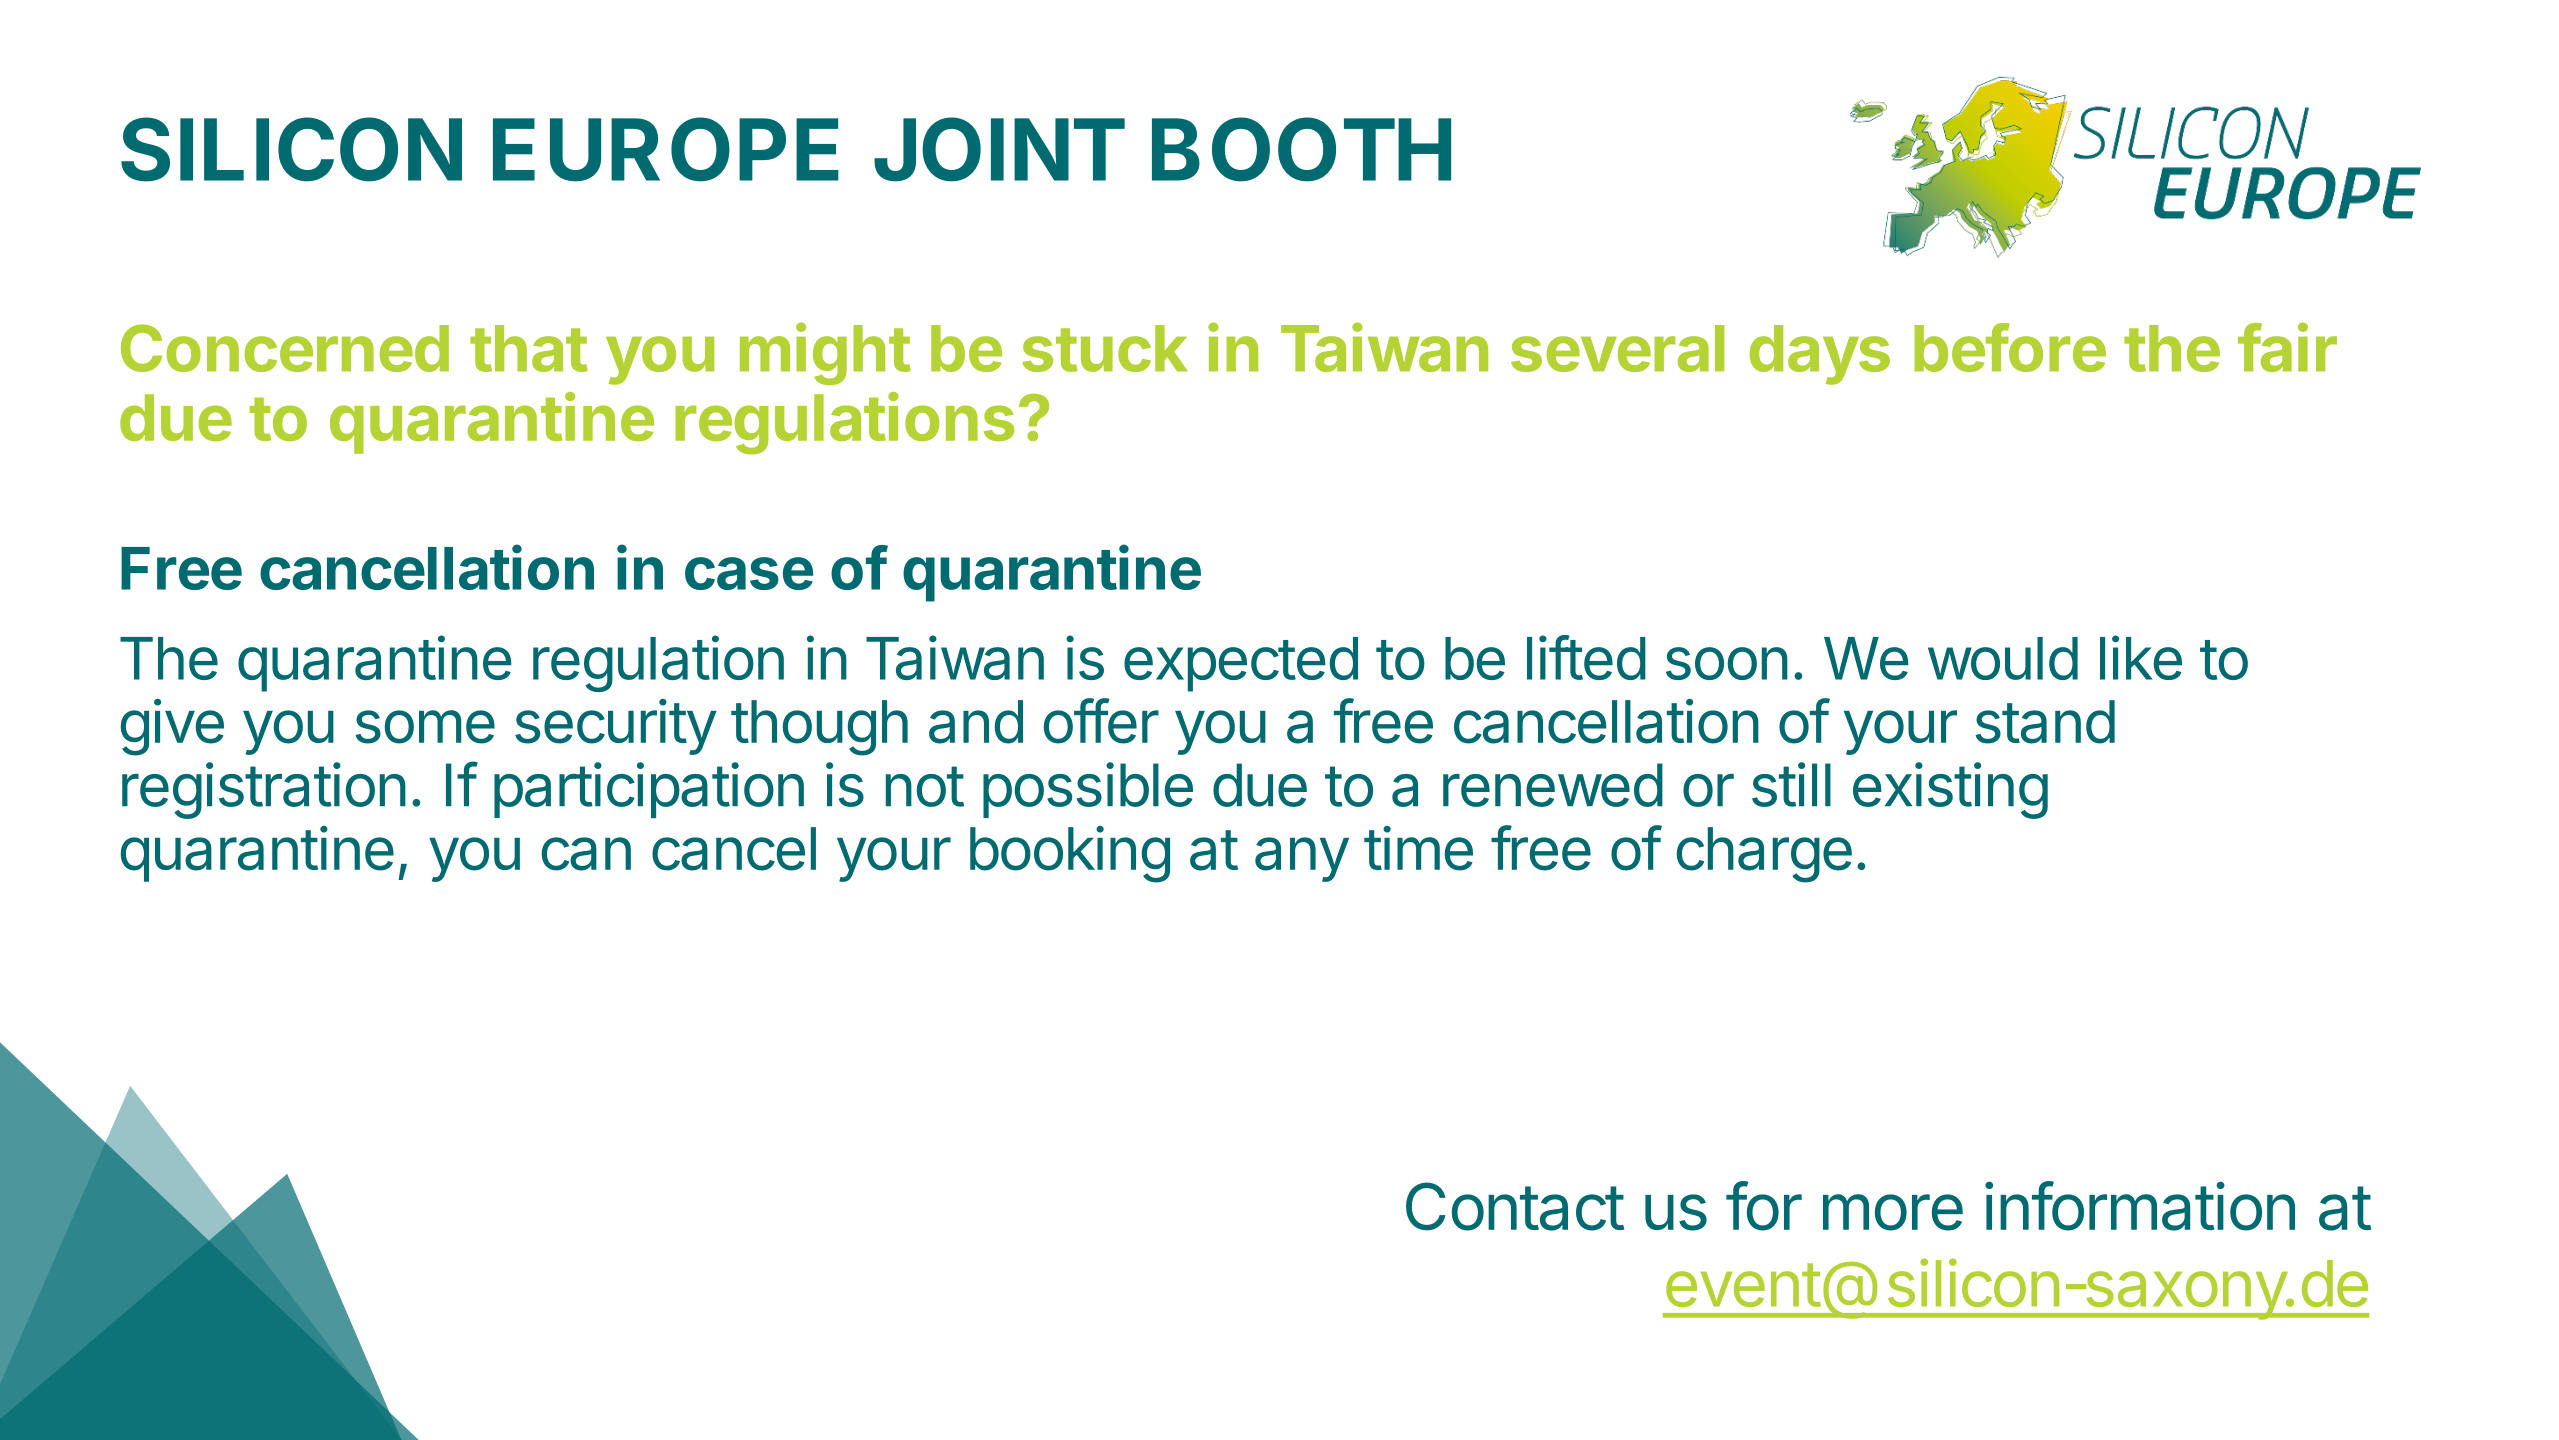  I want to click on charge, so click(1764, 855).
